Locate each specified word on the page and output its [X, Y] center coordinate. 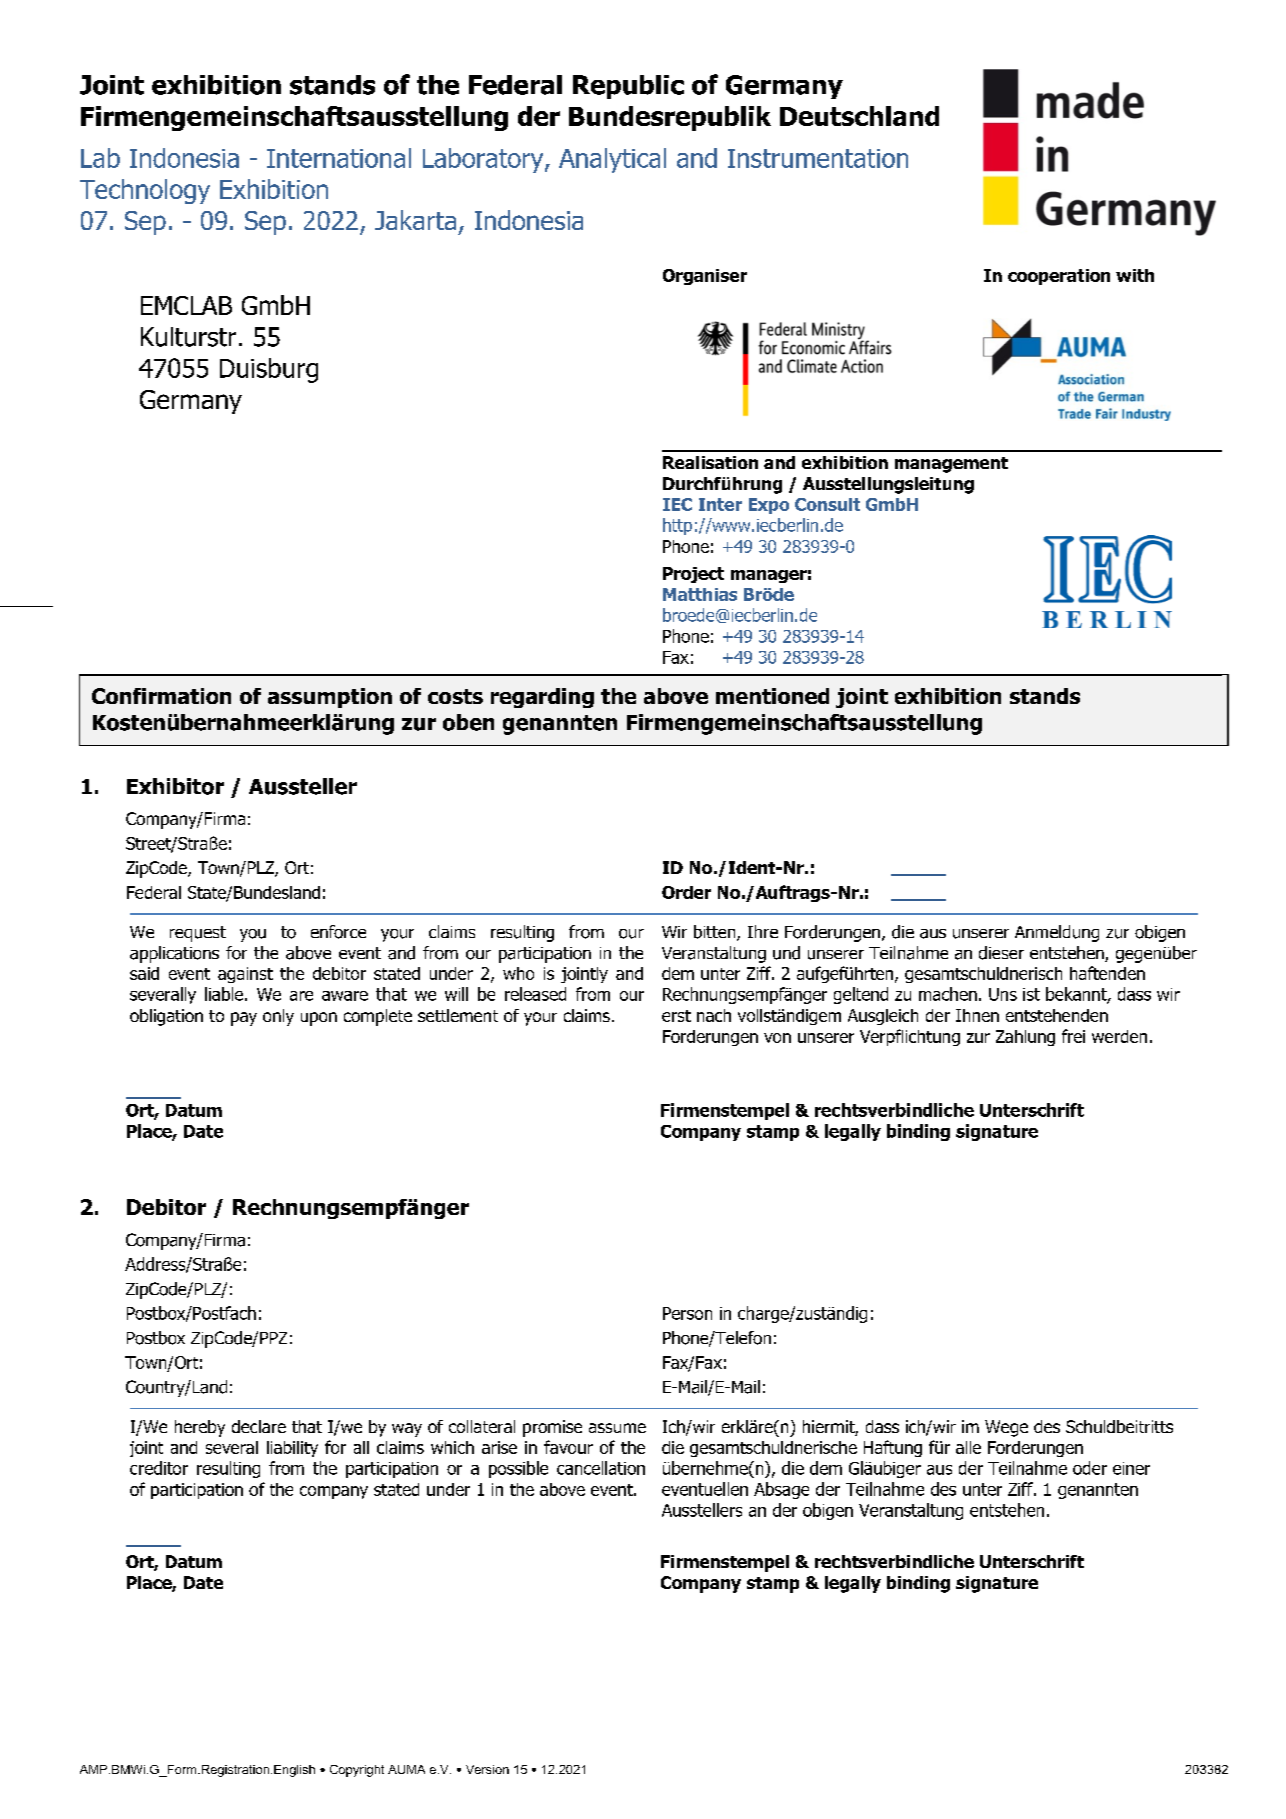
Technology [145, 191]
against [245, 975]
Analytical [612, 160]
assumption [330, 698]
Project [693, 575]
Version [487, 1769]
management [951, 465]
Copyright [357, 1771]
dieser [1001, 953]
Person [687, 1313]
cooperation [1059, 277]
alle [968, 1447]
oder [1090, 1468]
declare [259, 1426]
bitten [716, 933]
